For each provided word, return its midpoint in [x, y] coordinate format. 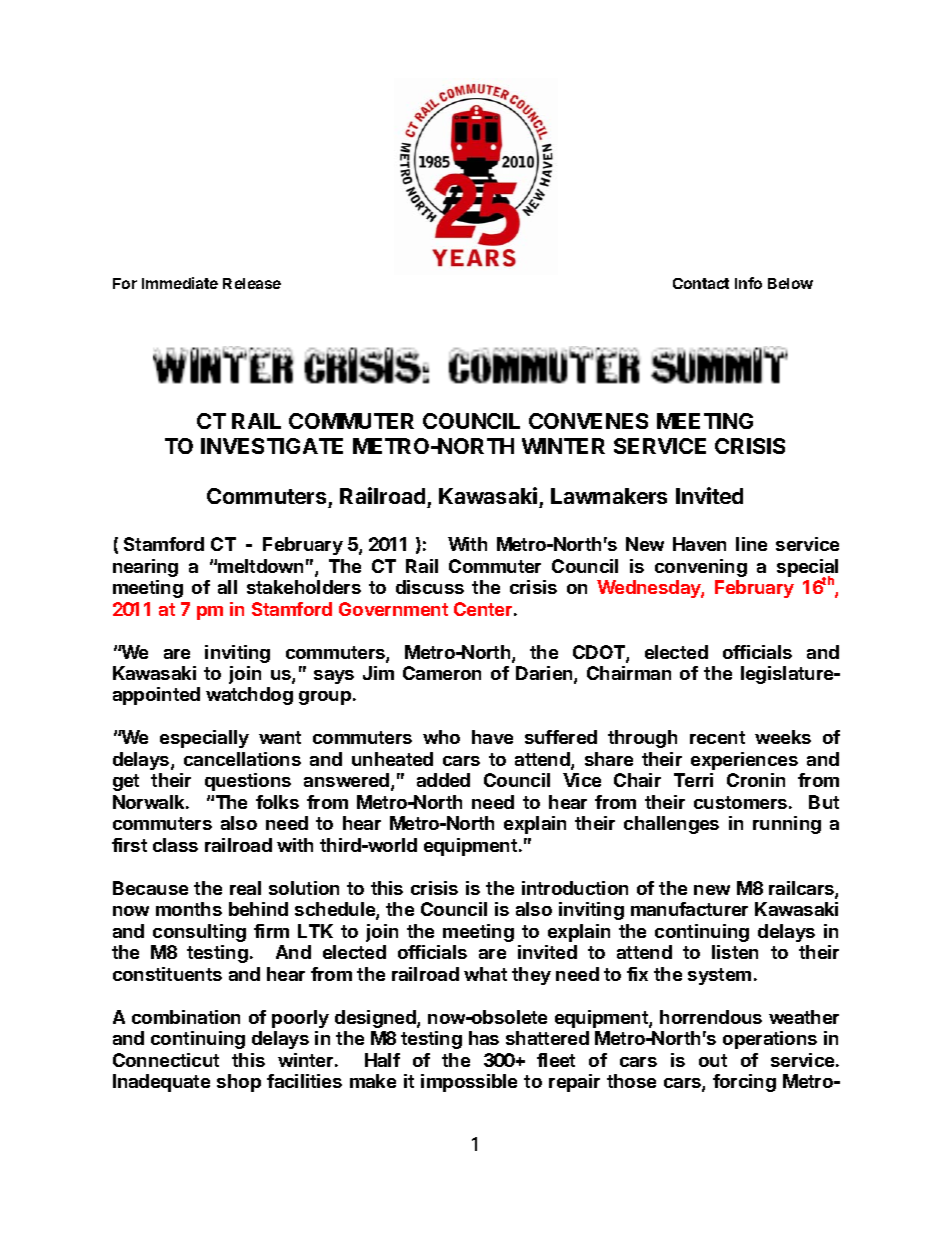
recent [717, 737]
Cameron [442, 673]
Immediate [180, 283]
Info [748, 283]
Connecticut [166, 1060]
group [325, 698]
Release [252, 283]
